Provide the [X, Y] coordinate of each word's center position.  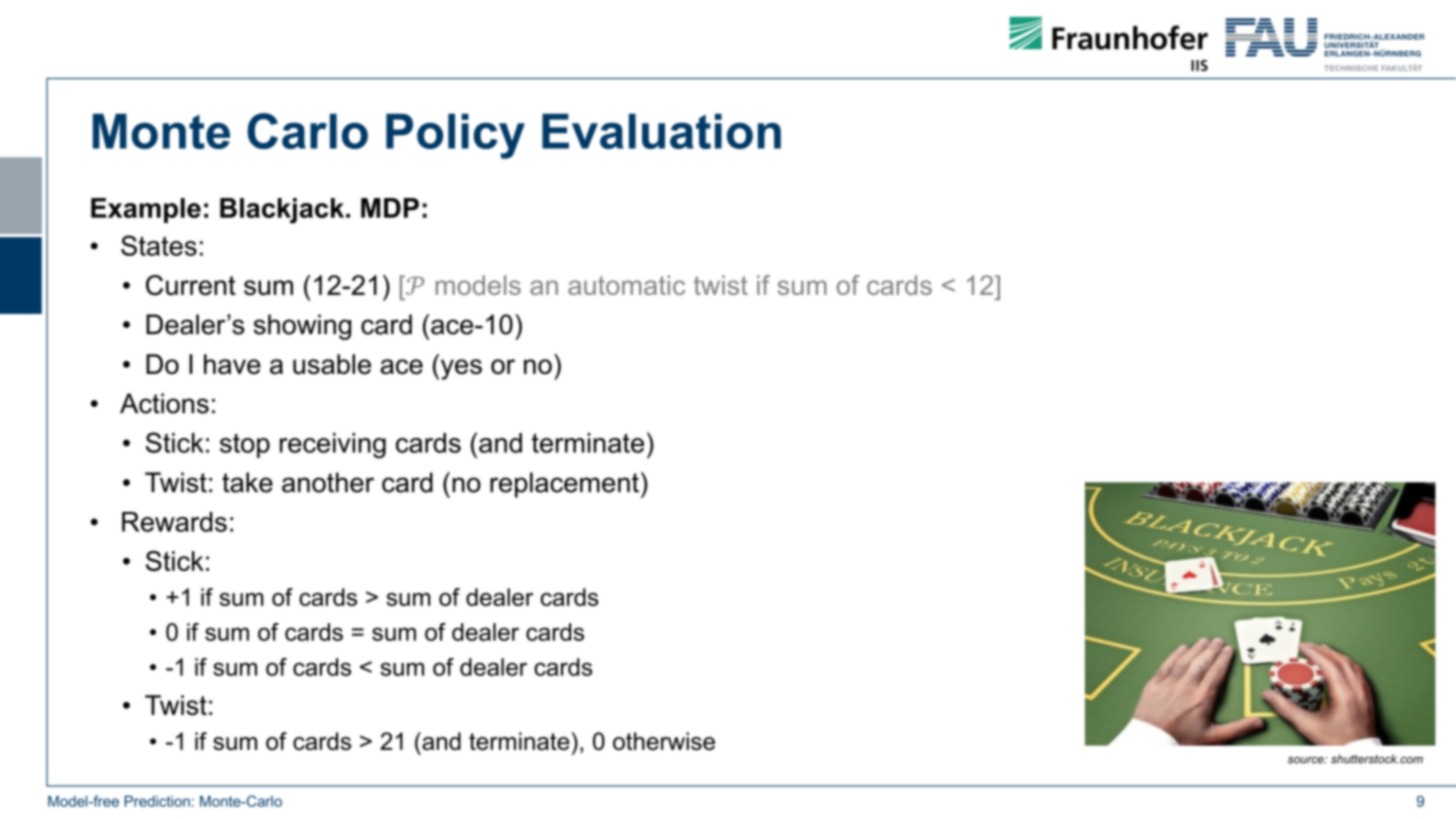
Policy [455, 136]
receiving [333, 446]
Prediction [157, 801]
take [247, 482]
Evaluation [661, 131]
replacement [564, 485]
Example [146, 210]
